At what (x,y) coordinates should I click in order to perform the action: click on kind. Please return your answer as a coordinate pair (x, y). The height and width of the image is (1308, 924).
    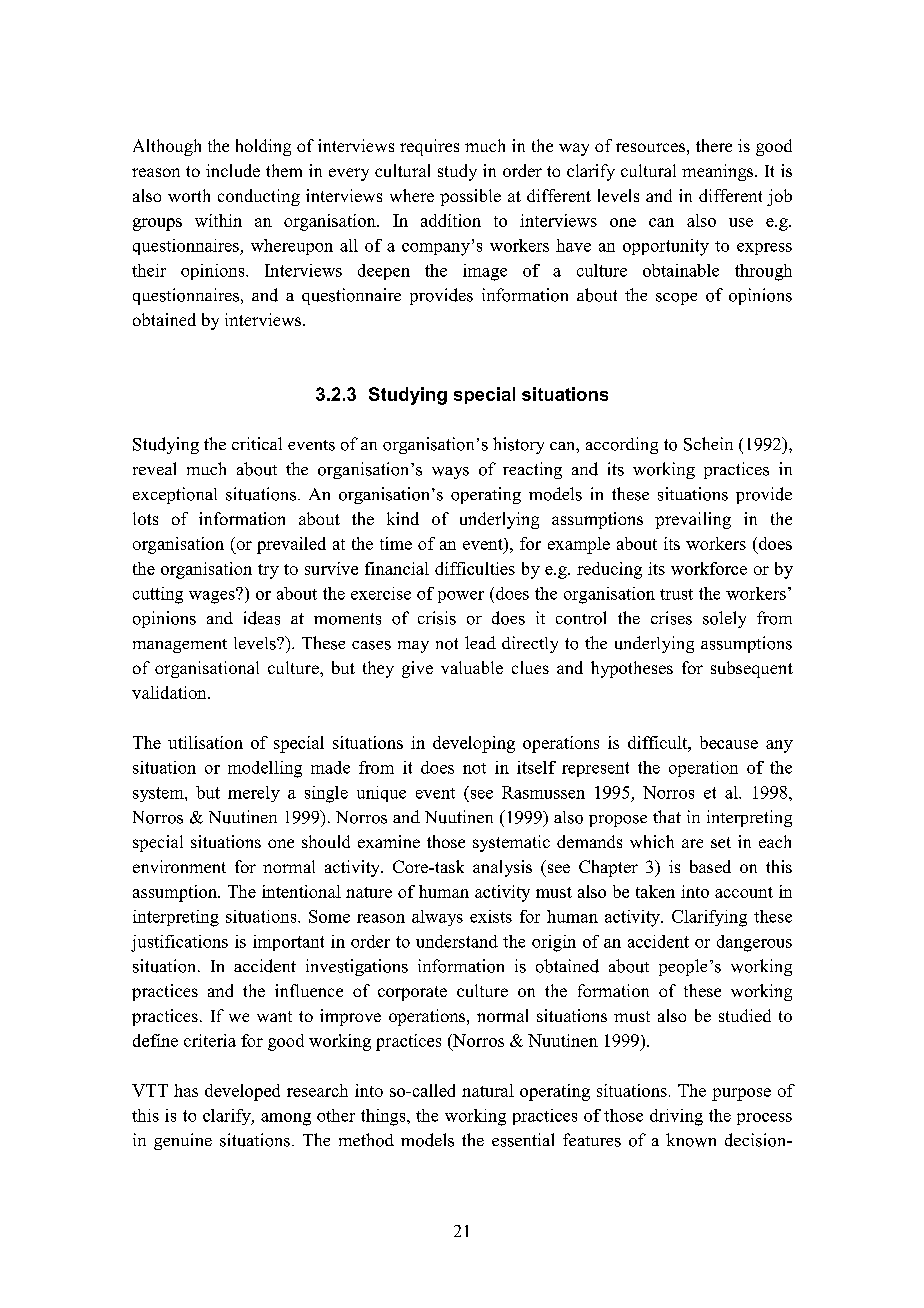
    Looking at the image, I should click on (403, 518).
